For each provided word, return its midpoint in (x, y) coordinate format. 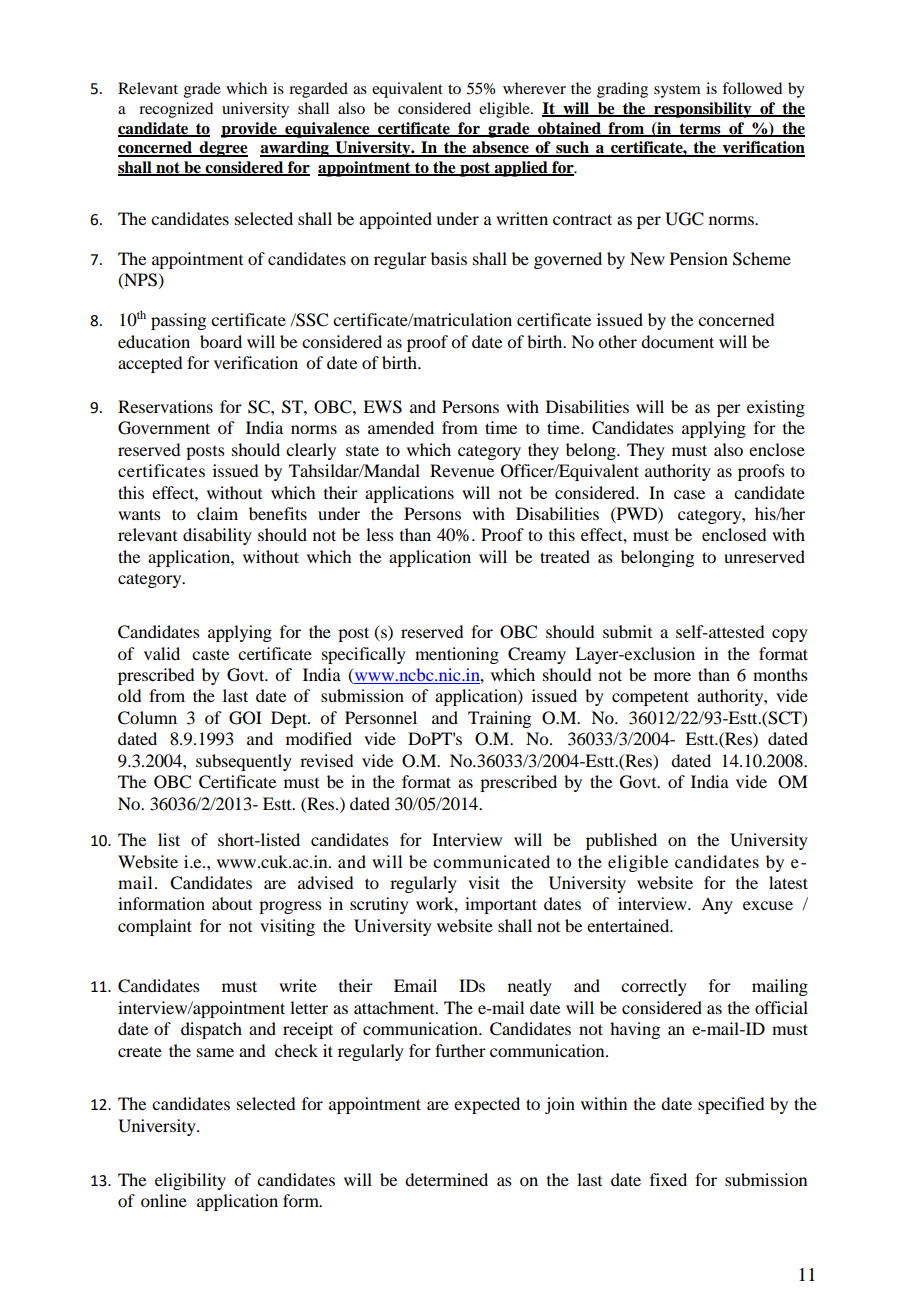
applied (521, 169)
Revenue (462, 470)
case (689, 494)
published (621, 841)
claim (217, 513)
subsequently (244, 762)
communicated (491, 861)
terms (700, 129)
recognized (176, 110)
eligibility (190, 1181)
